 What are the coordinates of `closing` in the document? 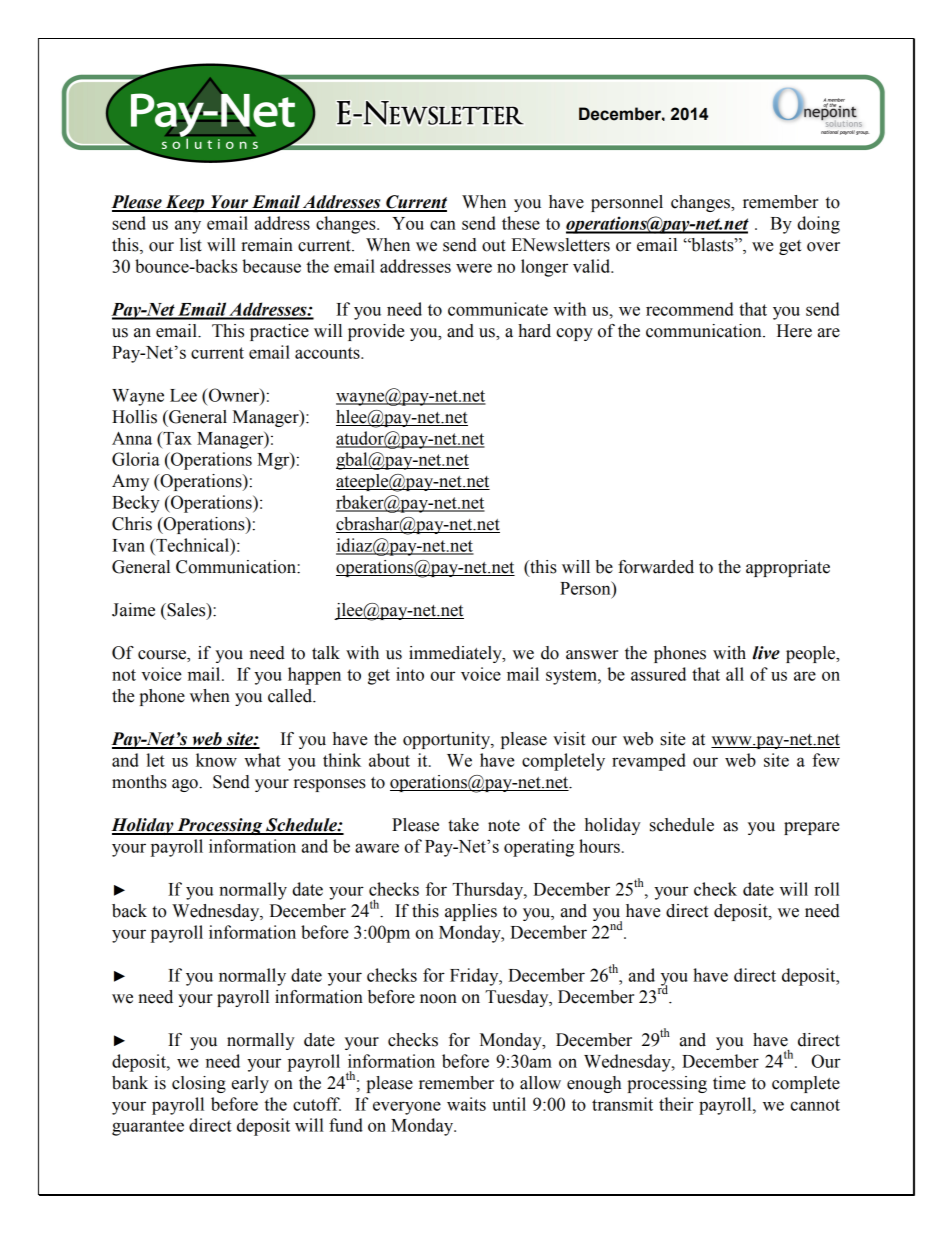 It's located at (199, 1084).
